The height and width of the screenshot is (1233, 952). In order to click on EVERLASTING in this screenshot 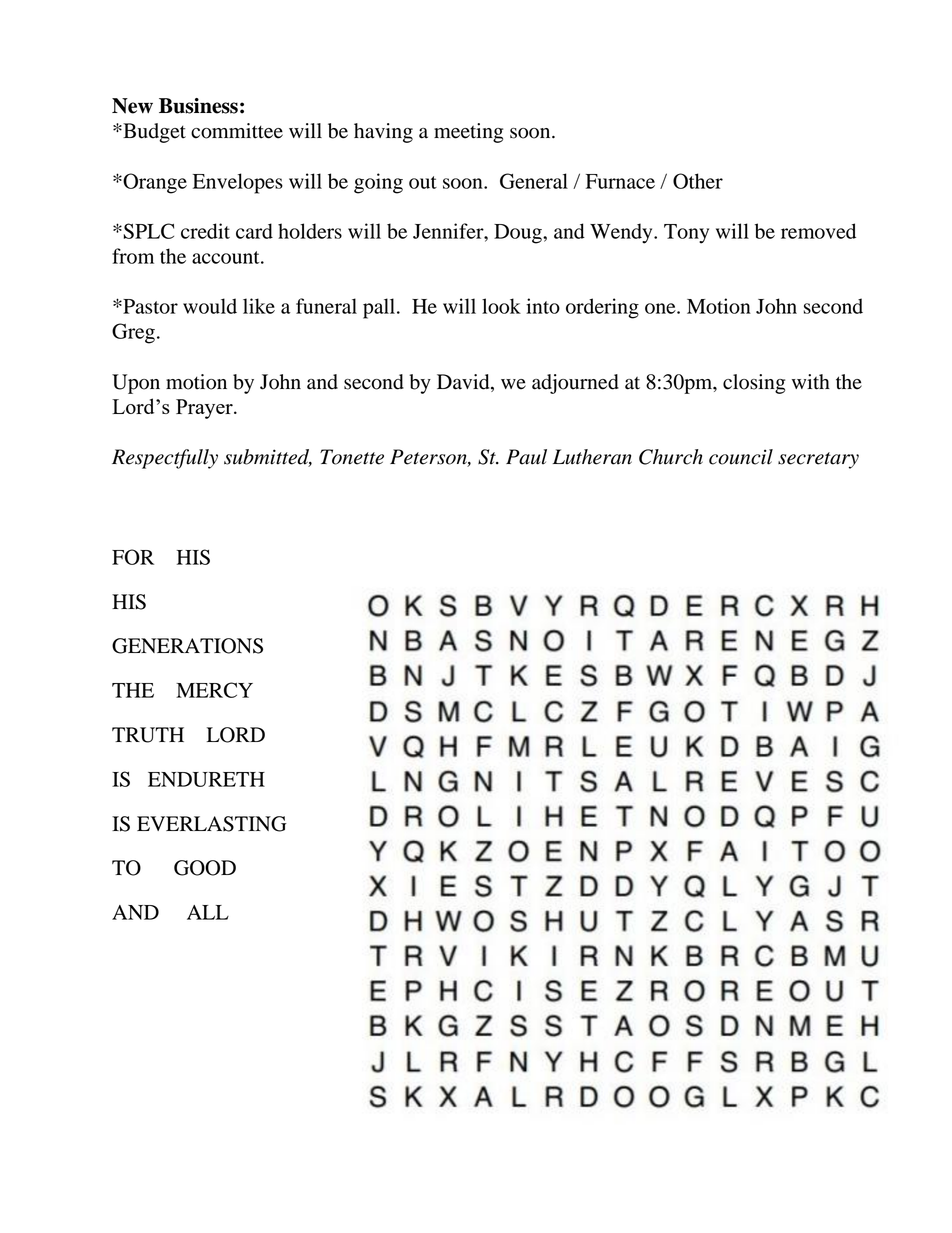, I will do `click(212, 824)`.
